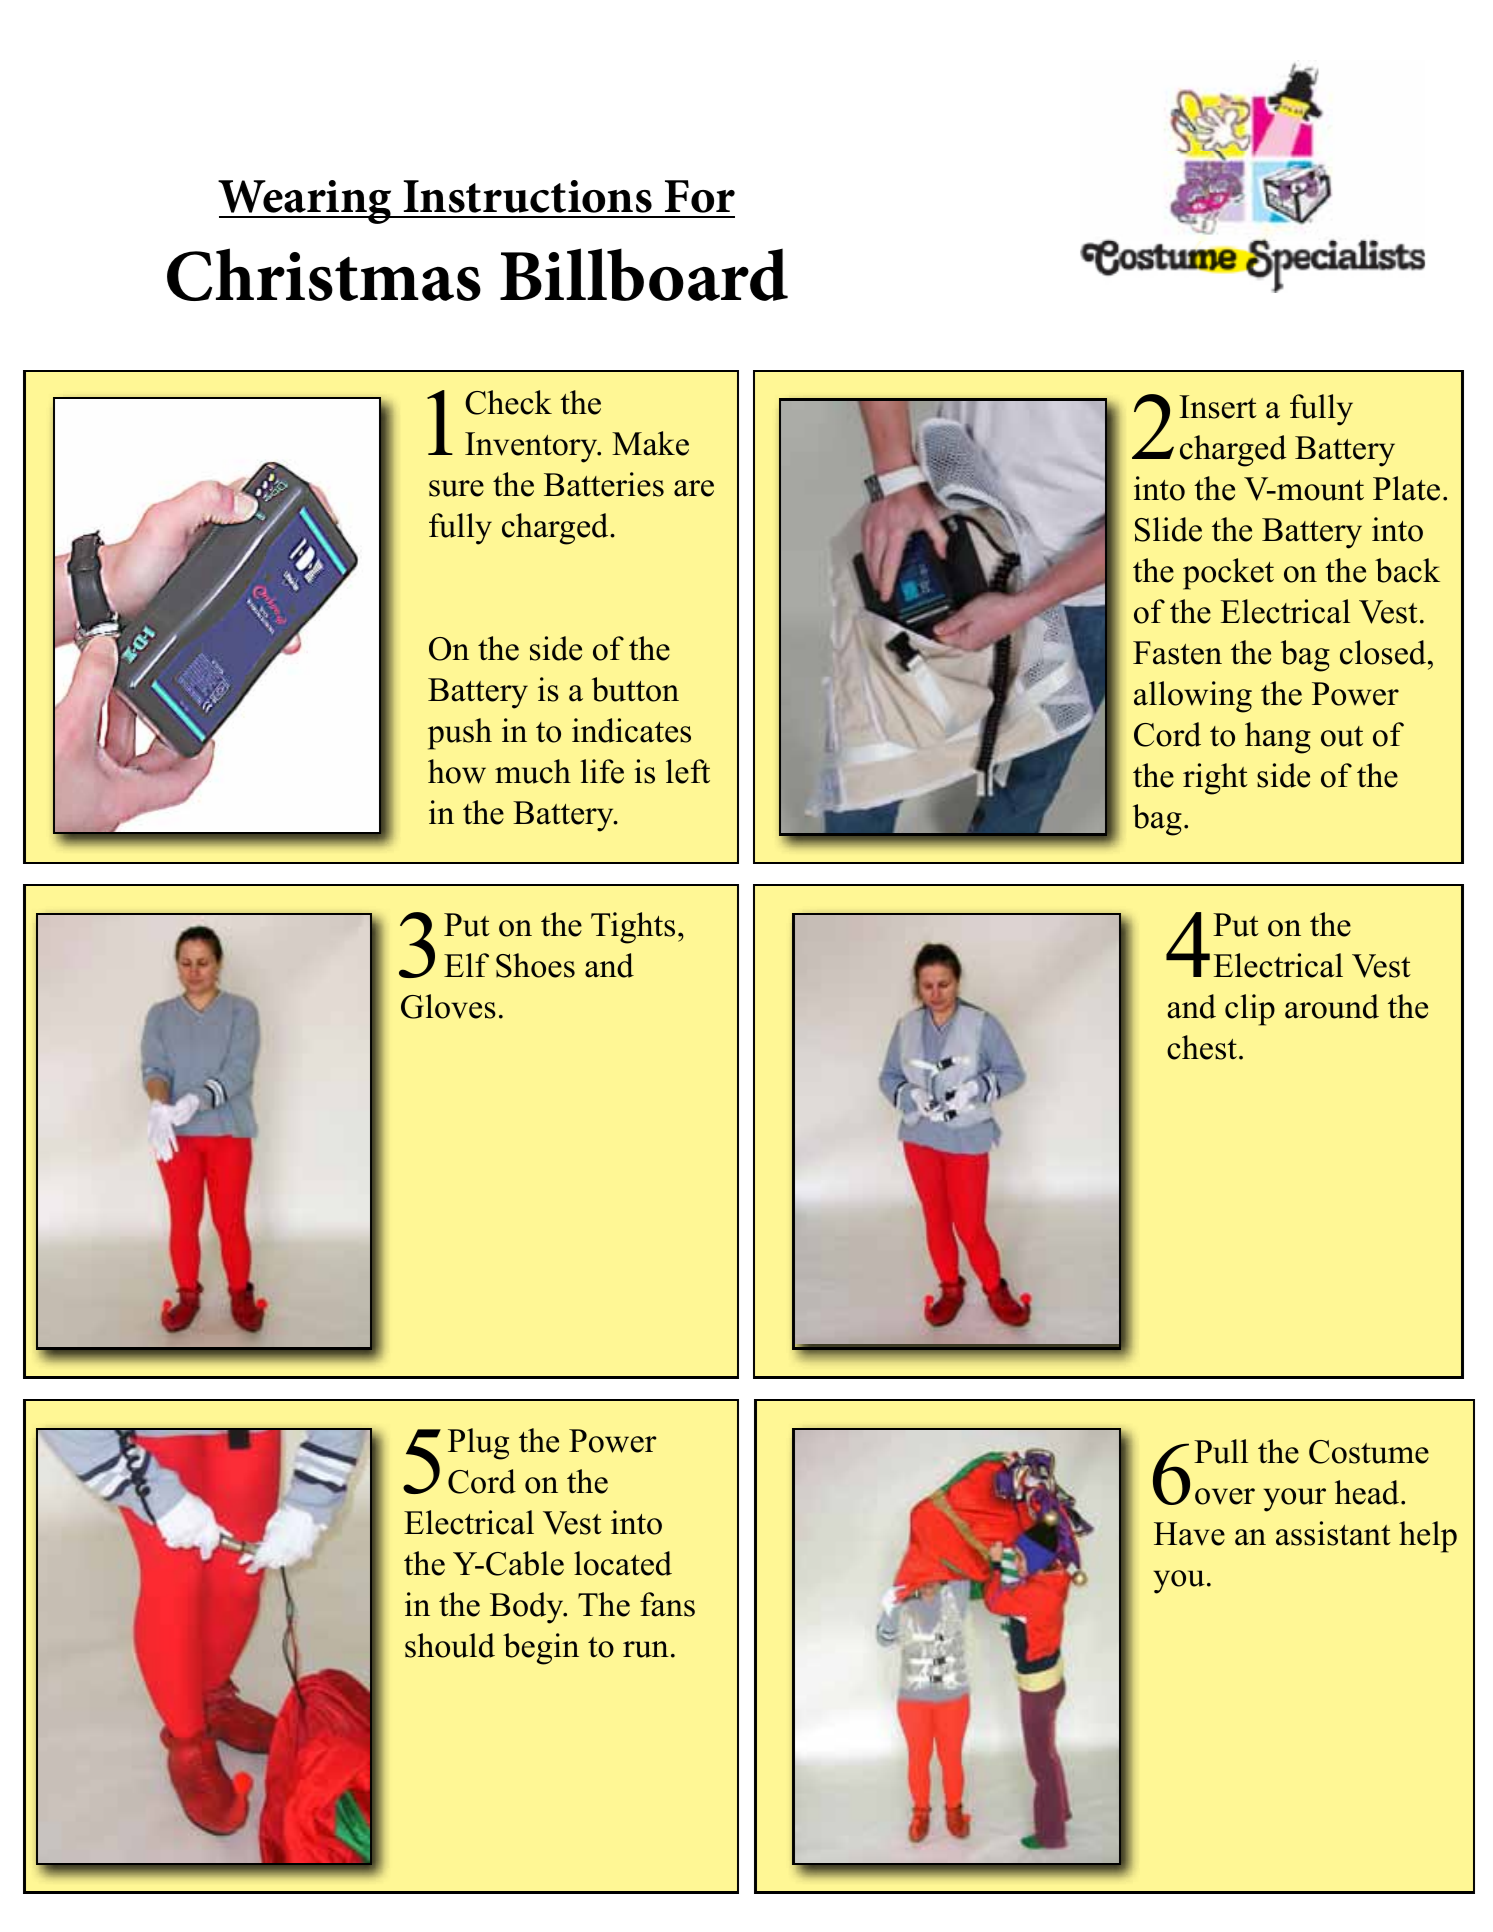 The height and width of the screenshot is (1932, 1493). What do you see at coordinates (1202, 1047) in the screenshot?
I see `chest` at bounding box center [1202, 1047].
